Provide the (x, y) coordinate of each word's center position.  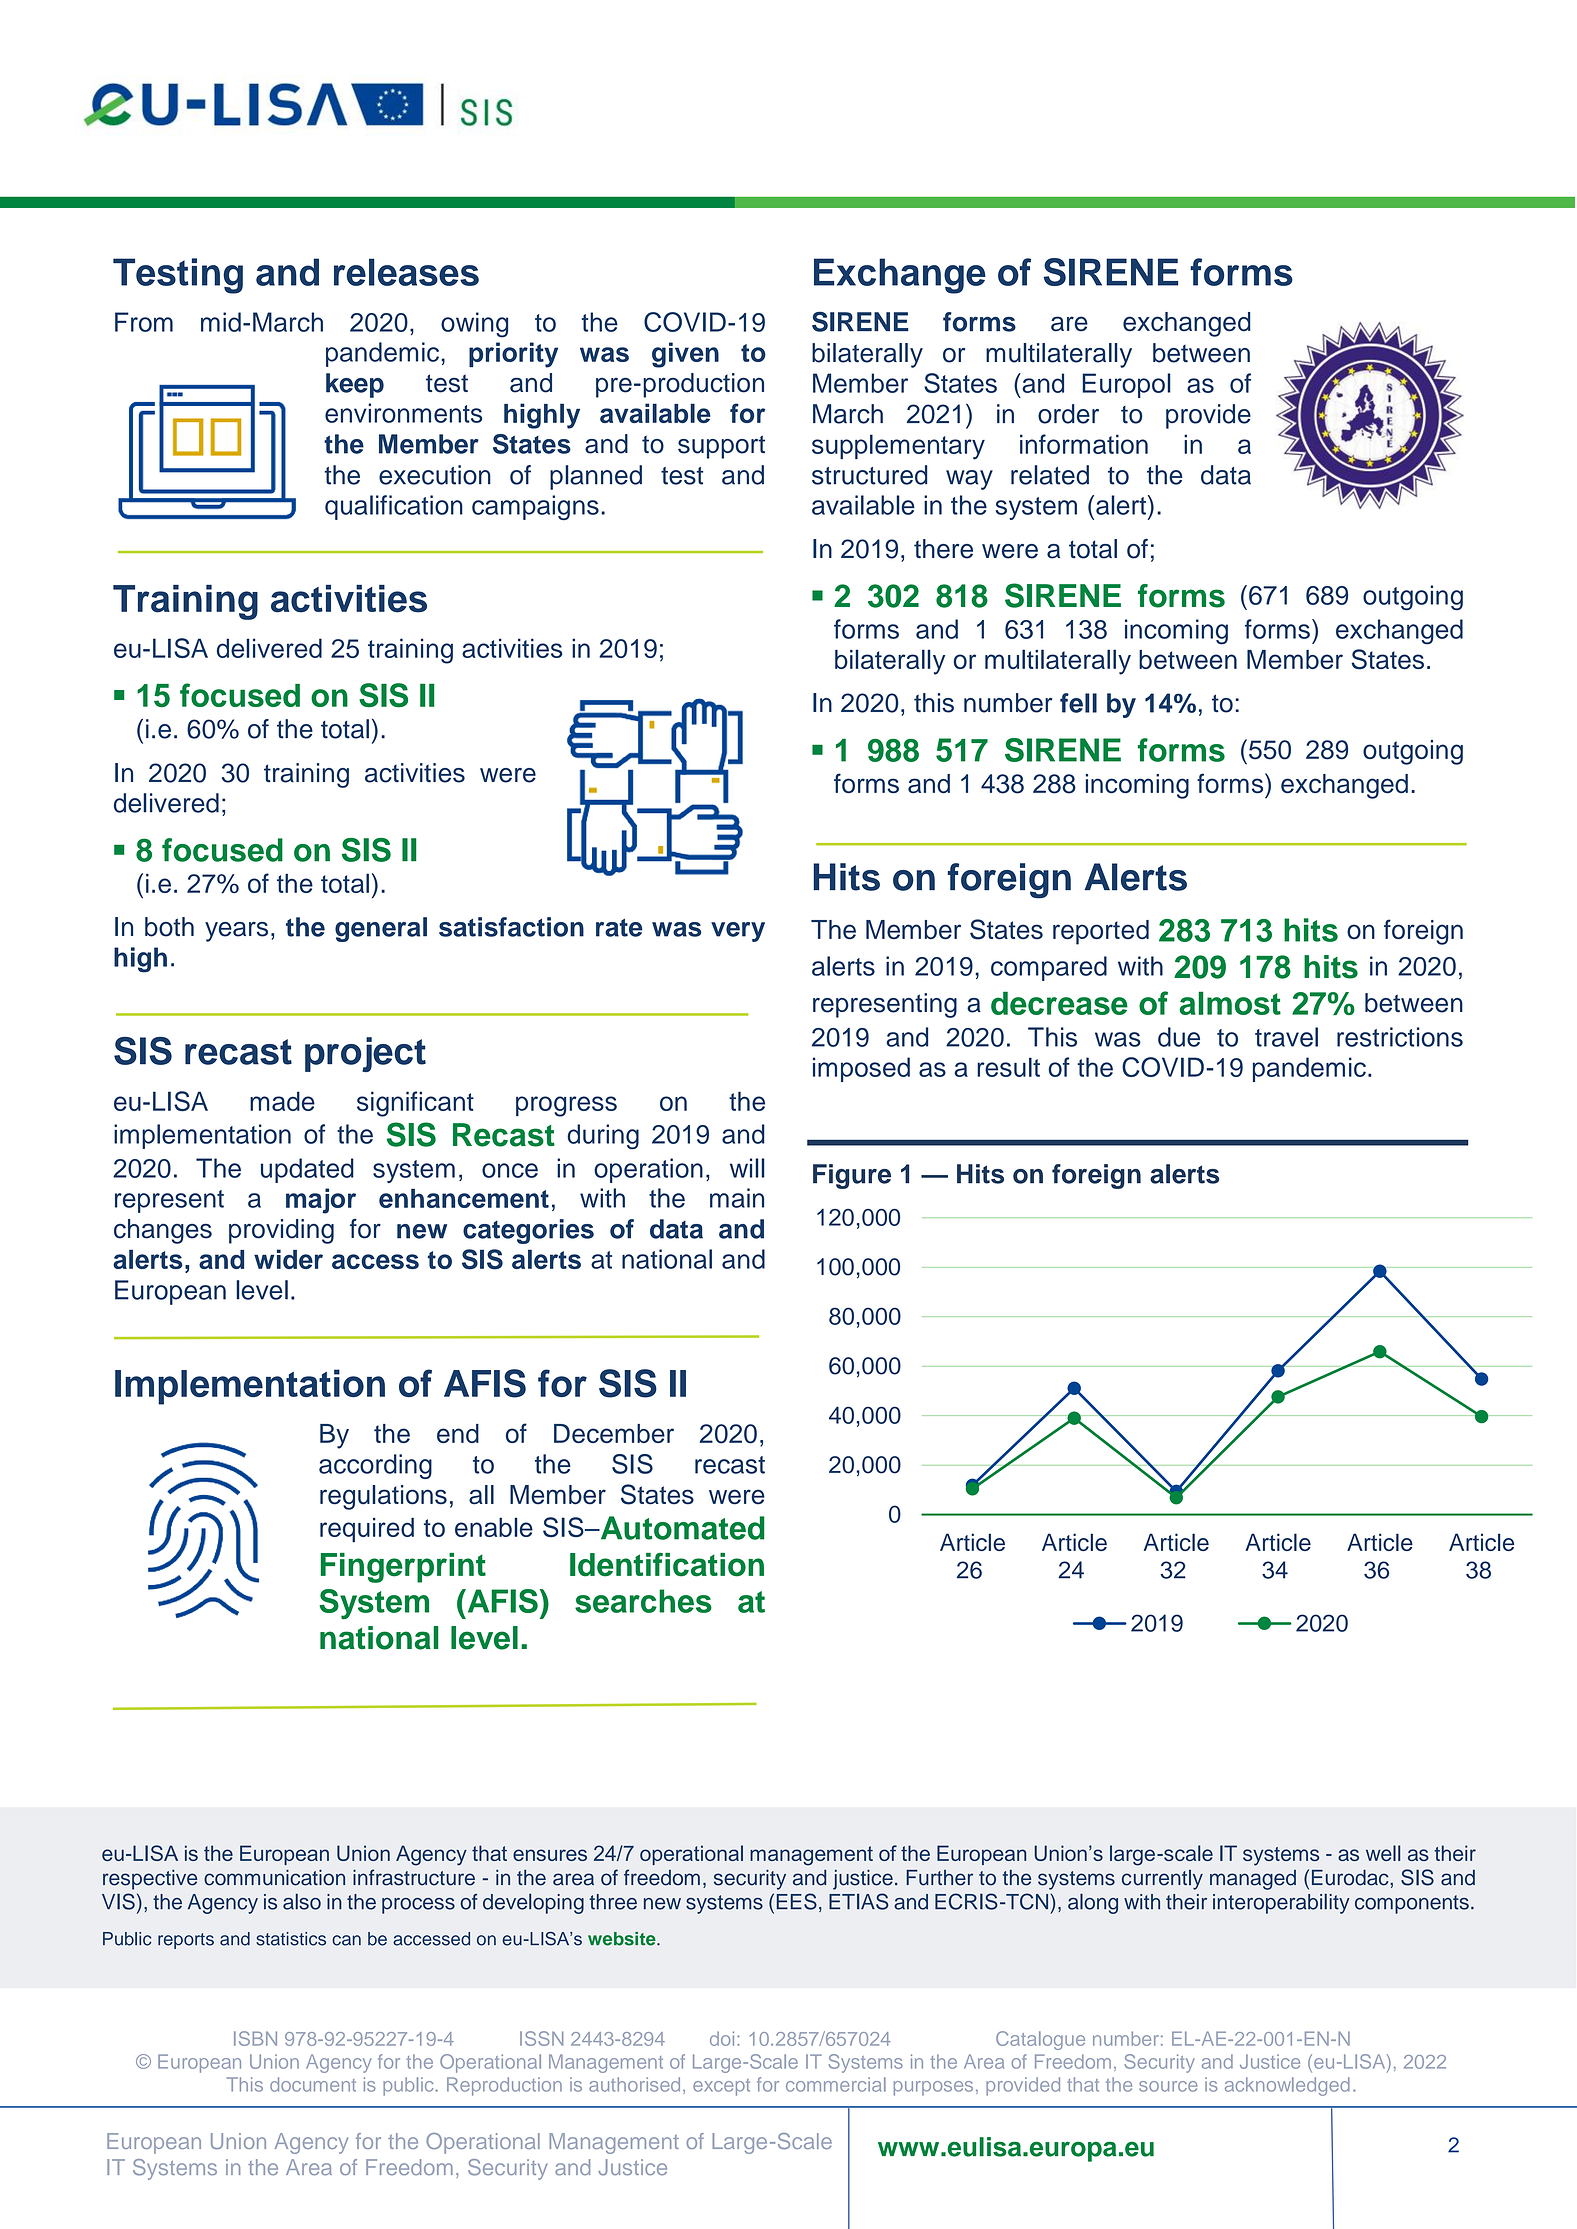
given (685, 355)
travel (1286, 1037)
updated (307, 1170)
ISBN (255, 2038)
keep (355, 385)
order (1068, 414)
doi (722, 2038)
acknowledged (1287, 2086)
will (747, 1168)
